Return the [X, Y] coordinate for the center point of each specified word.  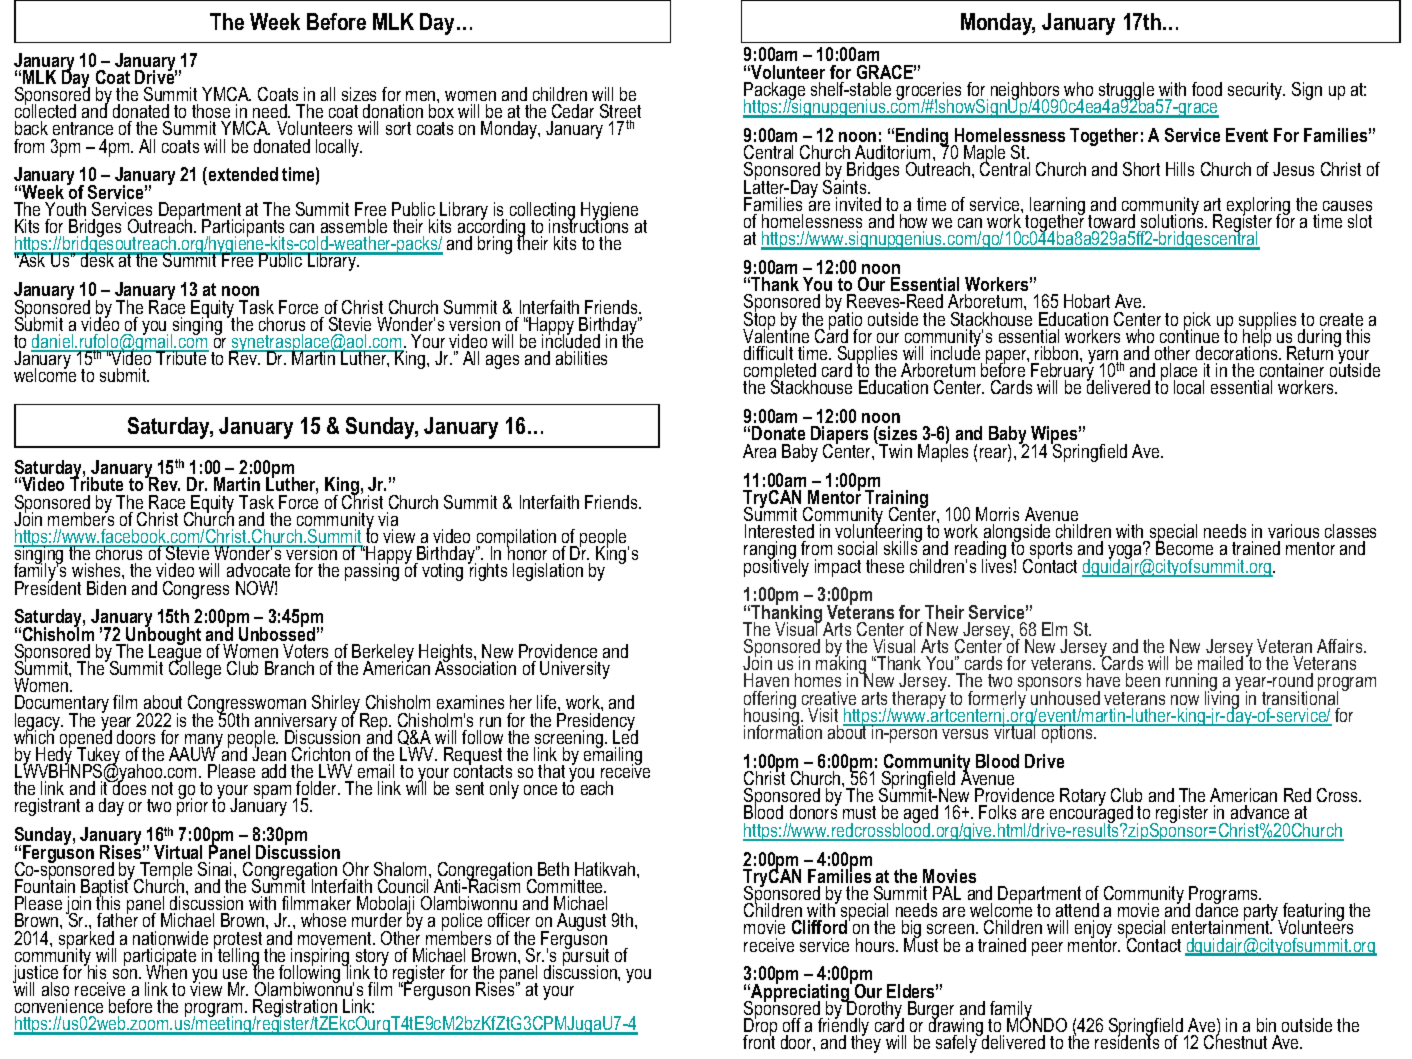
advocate [258, 570]
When [166, 971]
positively [776, 566]
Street [620, 112]
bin [1266, 1025]
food [1207, 89]
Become [1184, 547]
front [759, 1041]
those [211, 111]
